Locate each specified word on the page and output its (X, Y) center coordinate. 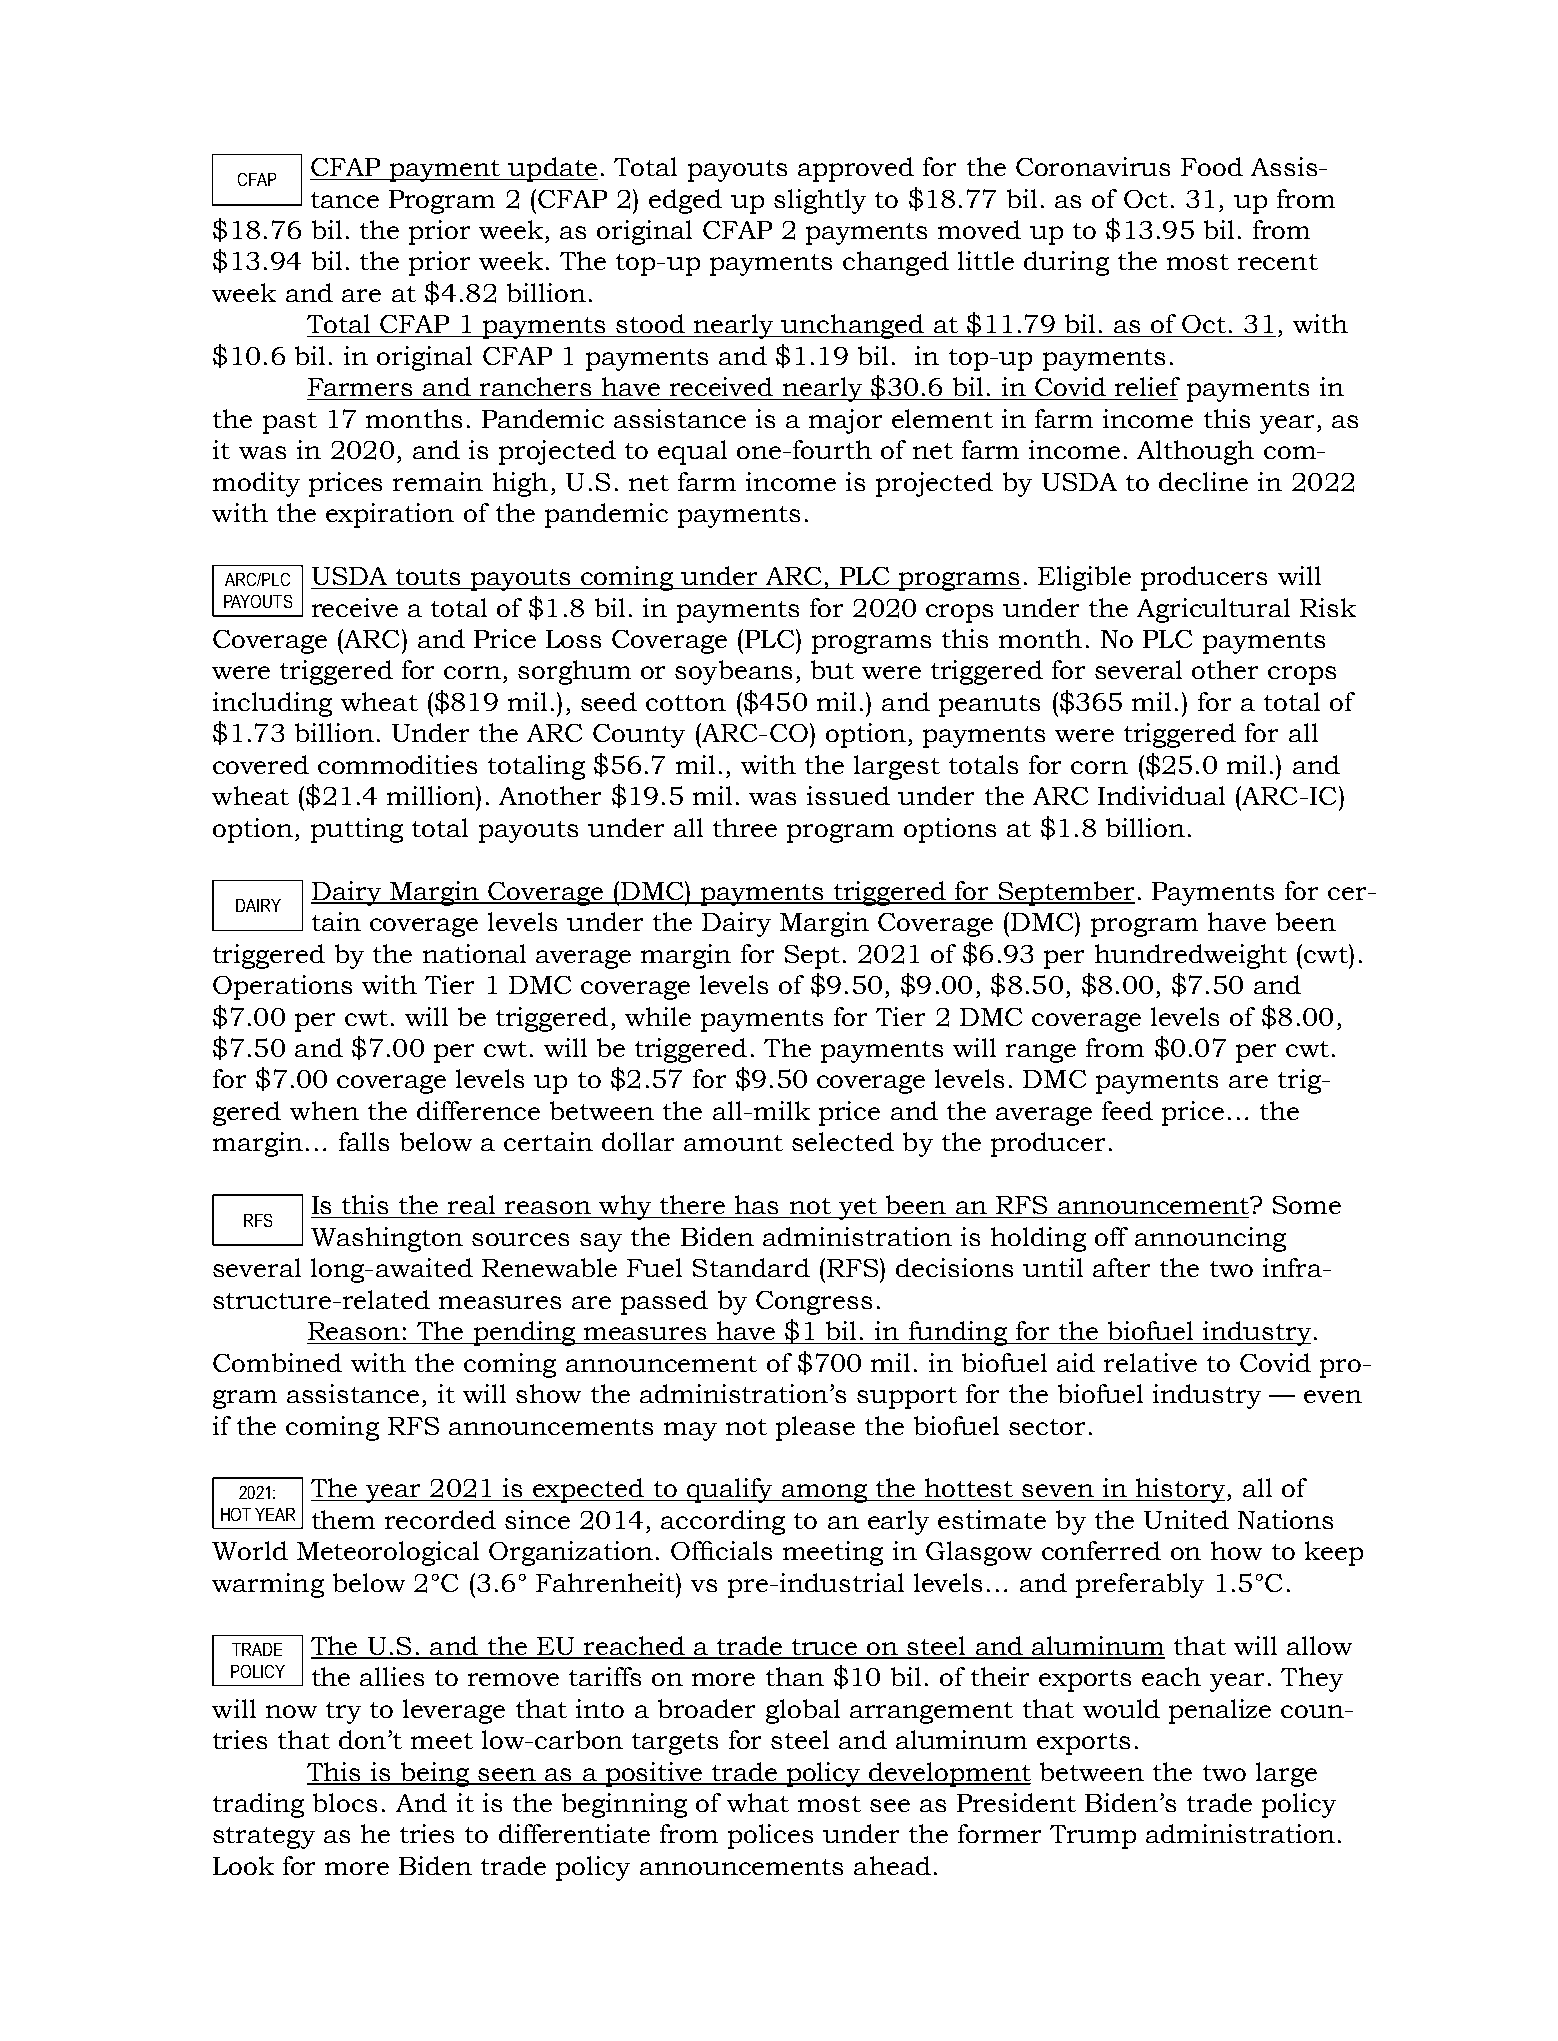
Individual (1161, 795)
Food (1212, 166)
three (745, 827)
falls (364, 1141)
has (756, 1204)
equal (692, 452)
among (825, 1493)
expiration (390, 515)
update (552, 169)
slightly (820, 201)
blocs (345, 1802)
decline (1203, 481)
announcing (1210, 1239)
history (1181, 1490)
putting (357, 830)
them (343, 1519)
